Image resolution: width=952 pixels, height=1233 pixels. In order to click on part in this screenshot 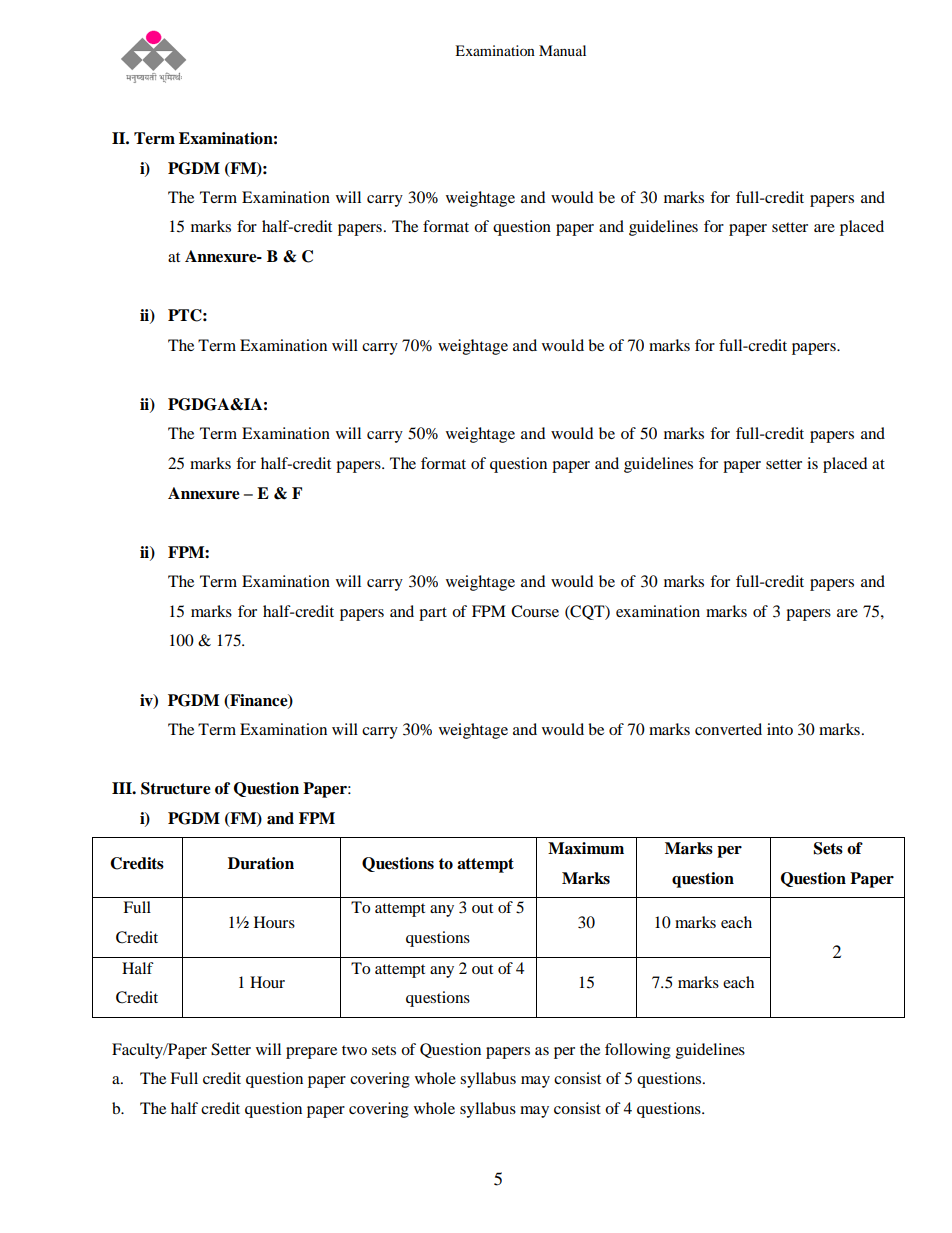, I will do `click(433, 614)`.
